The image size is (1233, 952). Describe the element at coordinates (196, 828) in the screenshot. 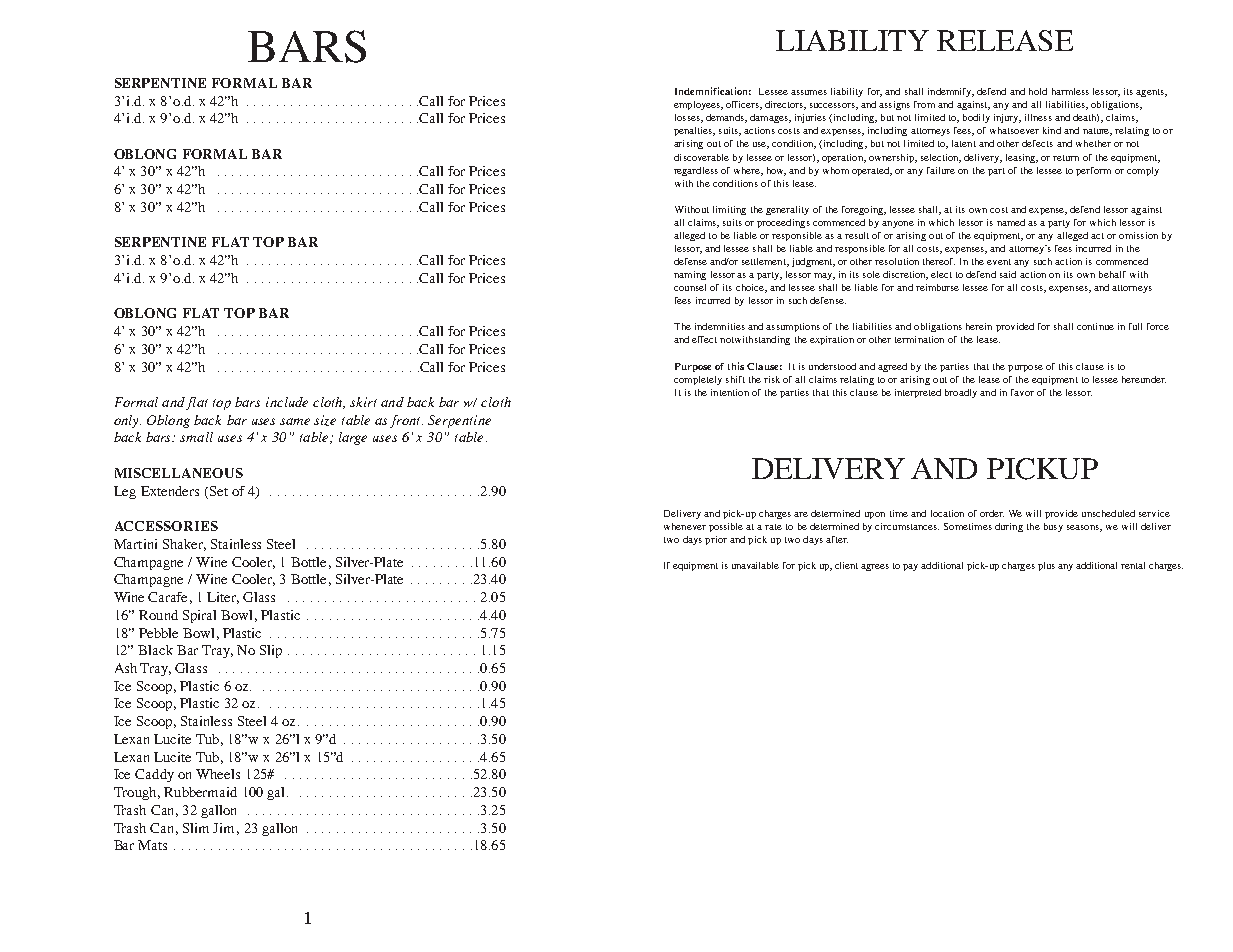

I see `Slim` at that location.
